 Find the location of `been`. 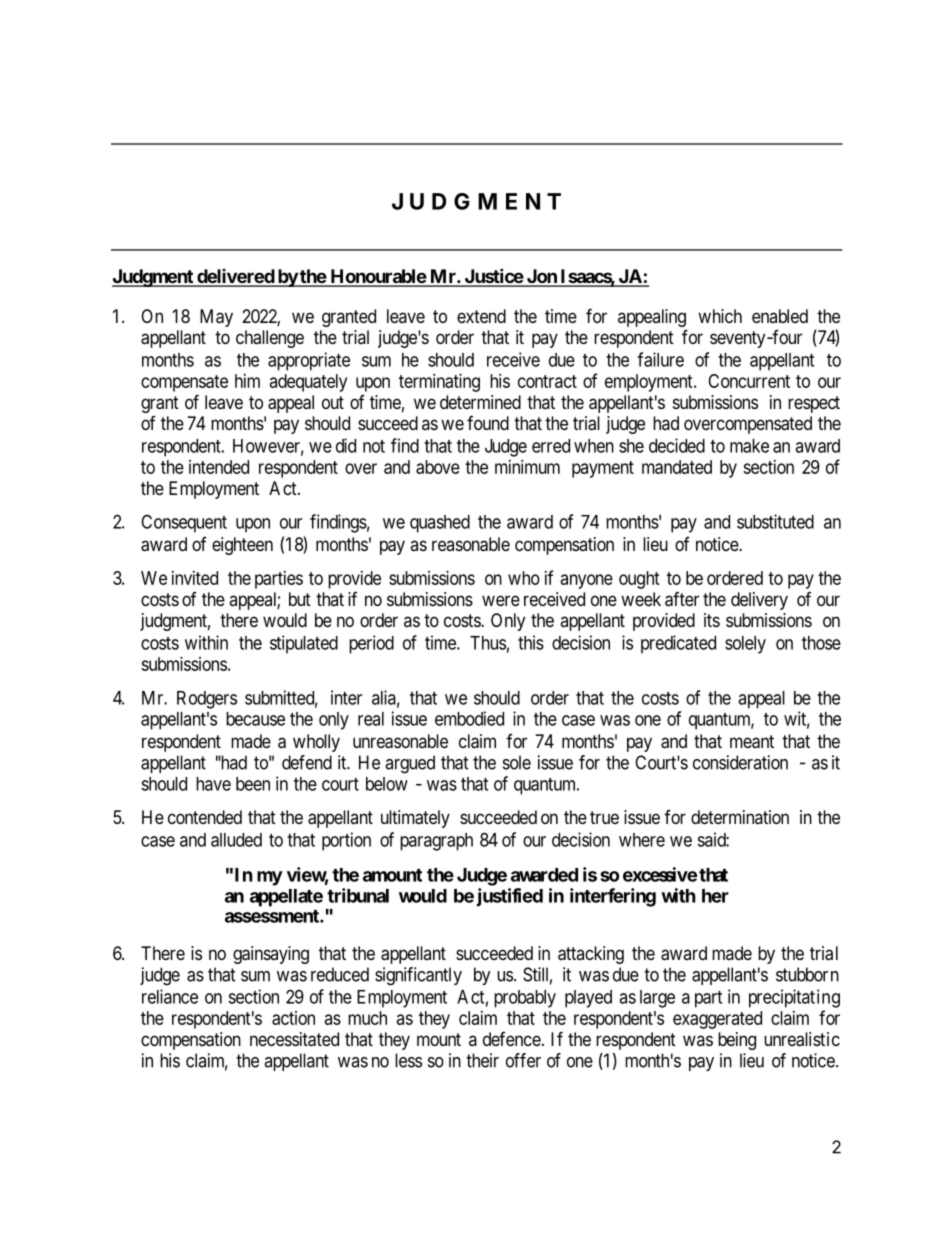

been is located at coordinates (253, 784).
